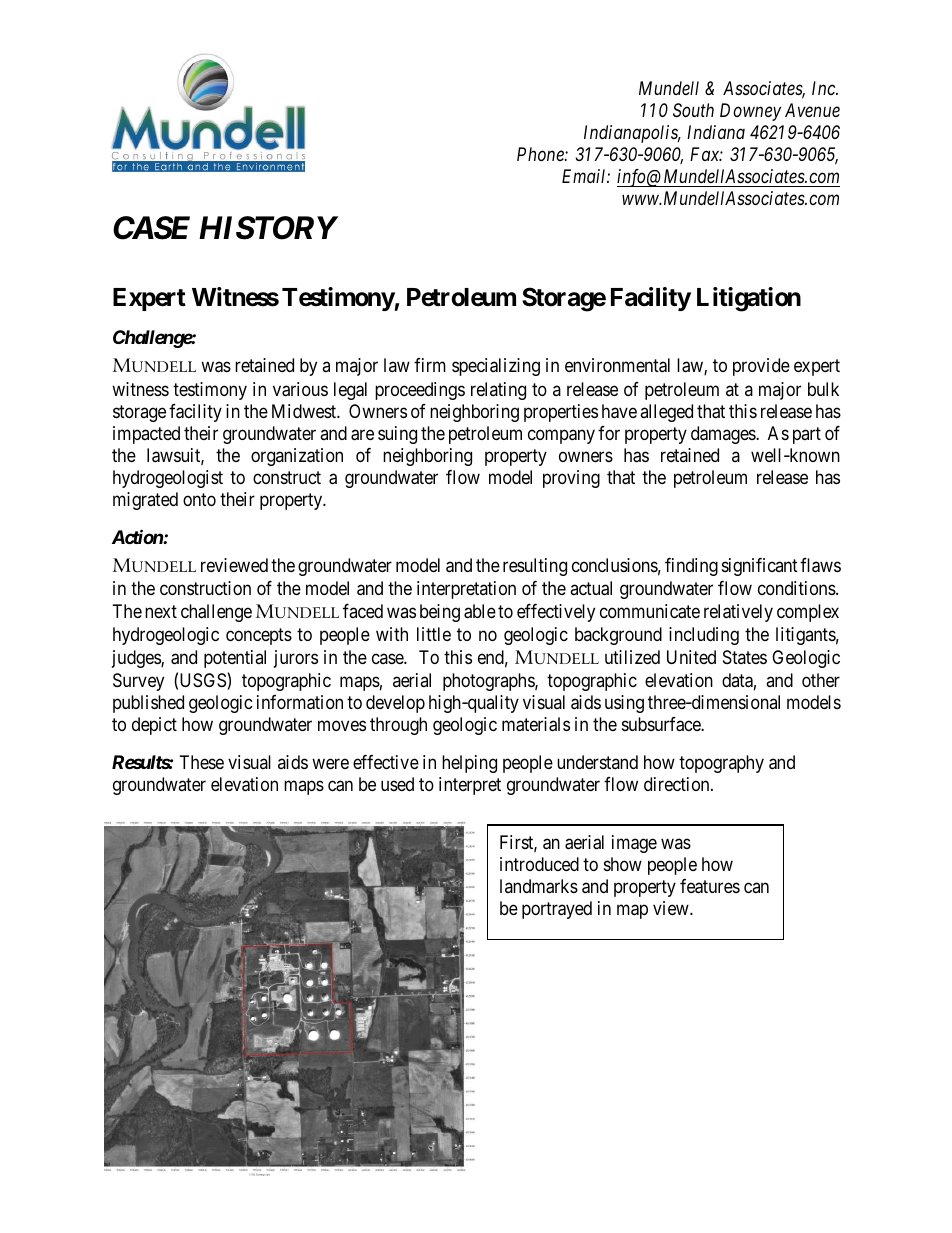  I want to click on Downey, so click(750, 112).
